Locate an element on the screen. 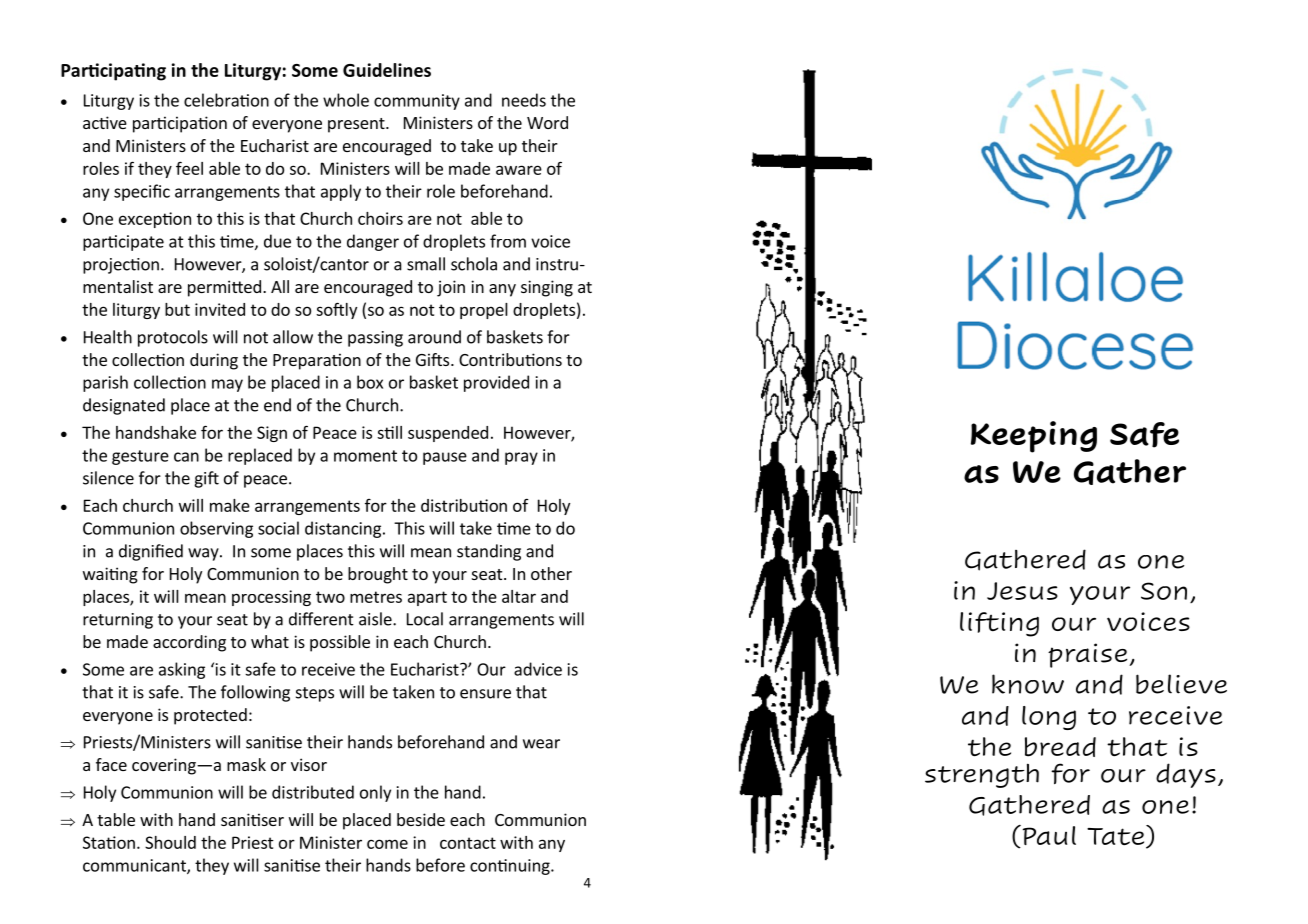  other is located at coordinates (551, 573).
